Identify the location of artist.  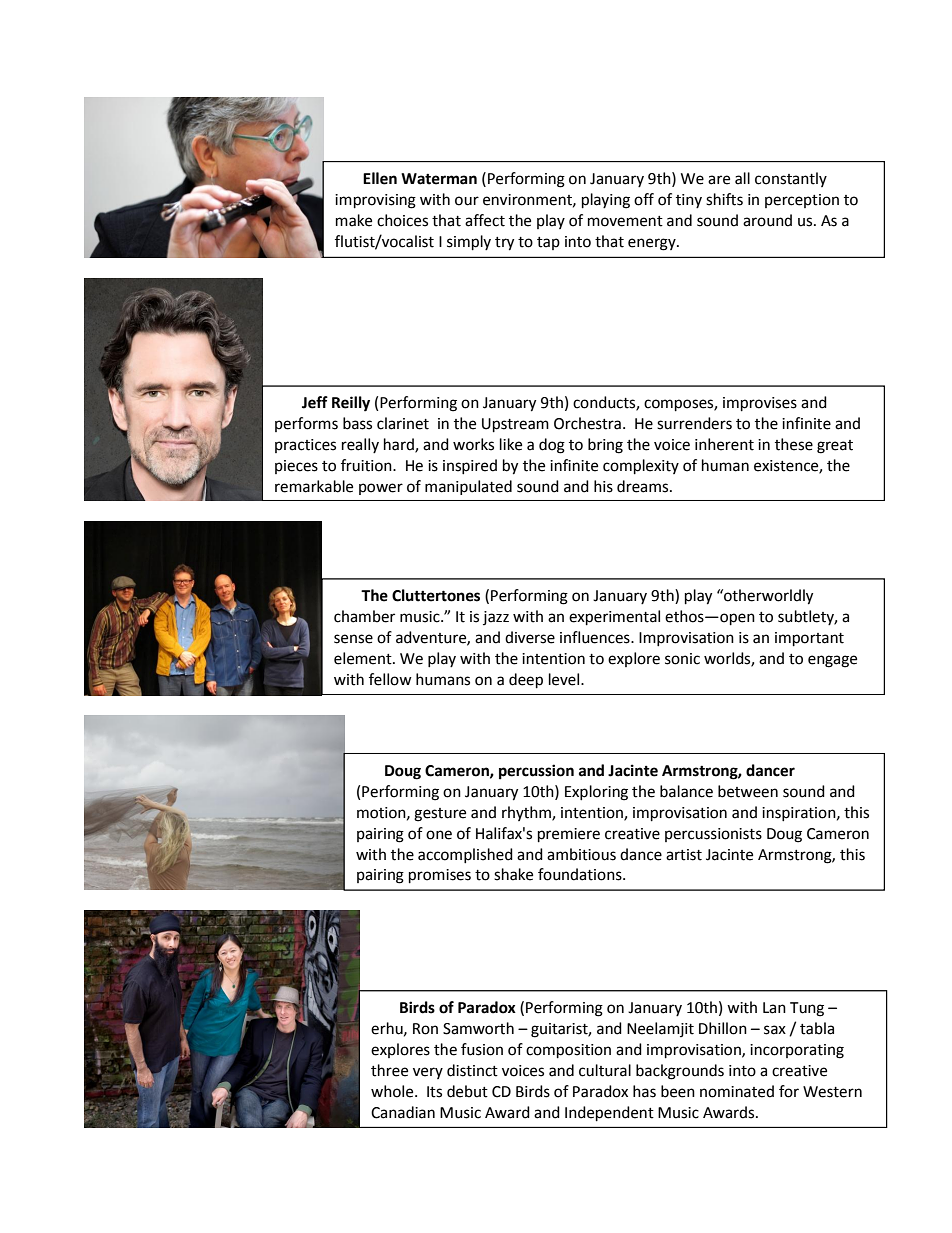
(684, 855).
